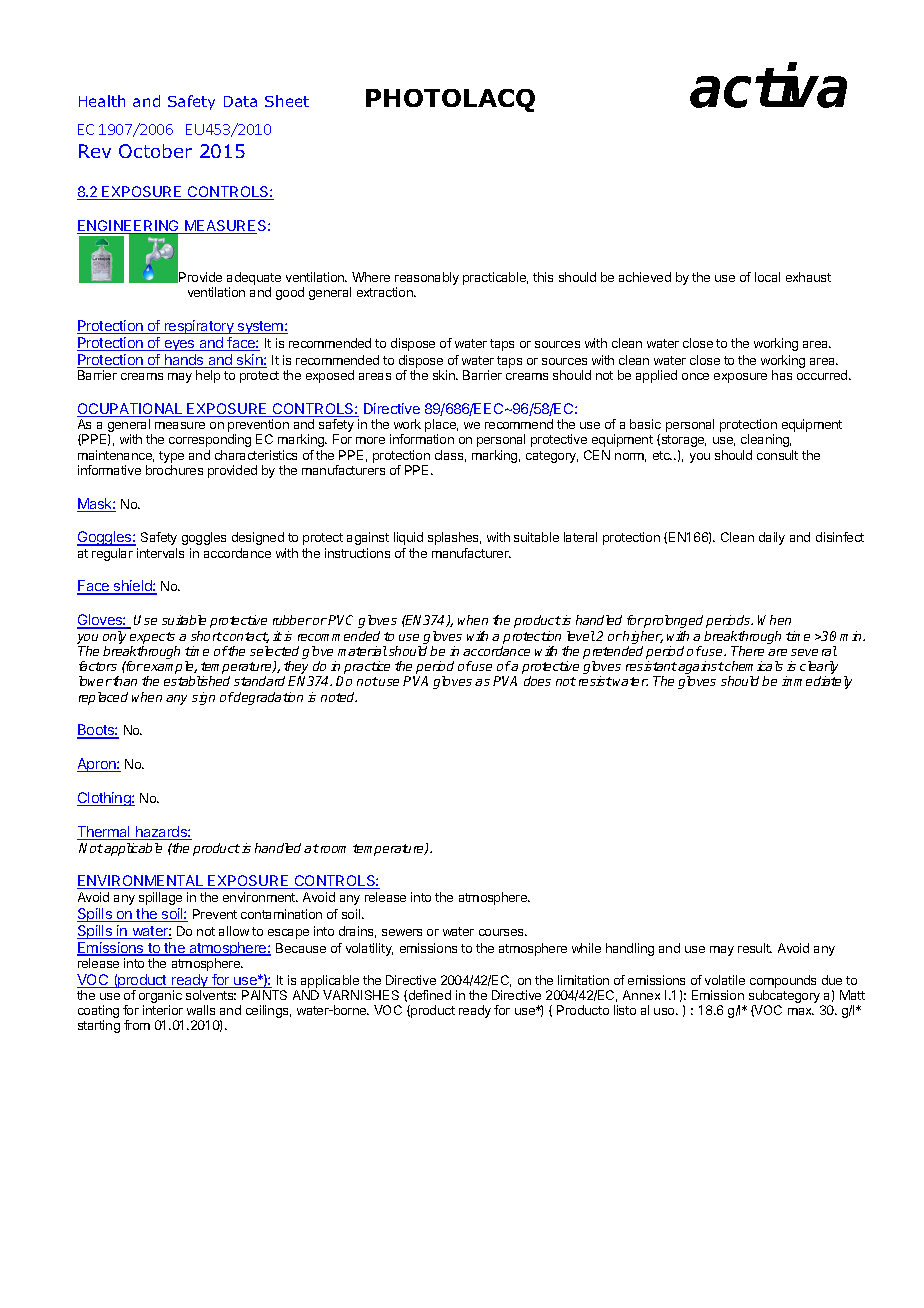  Describe the element at coordinates (782, 375) in the screenshot. I see `has` at that location.
